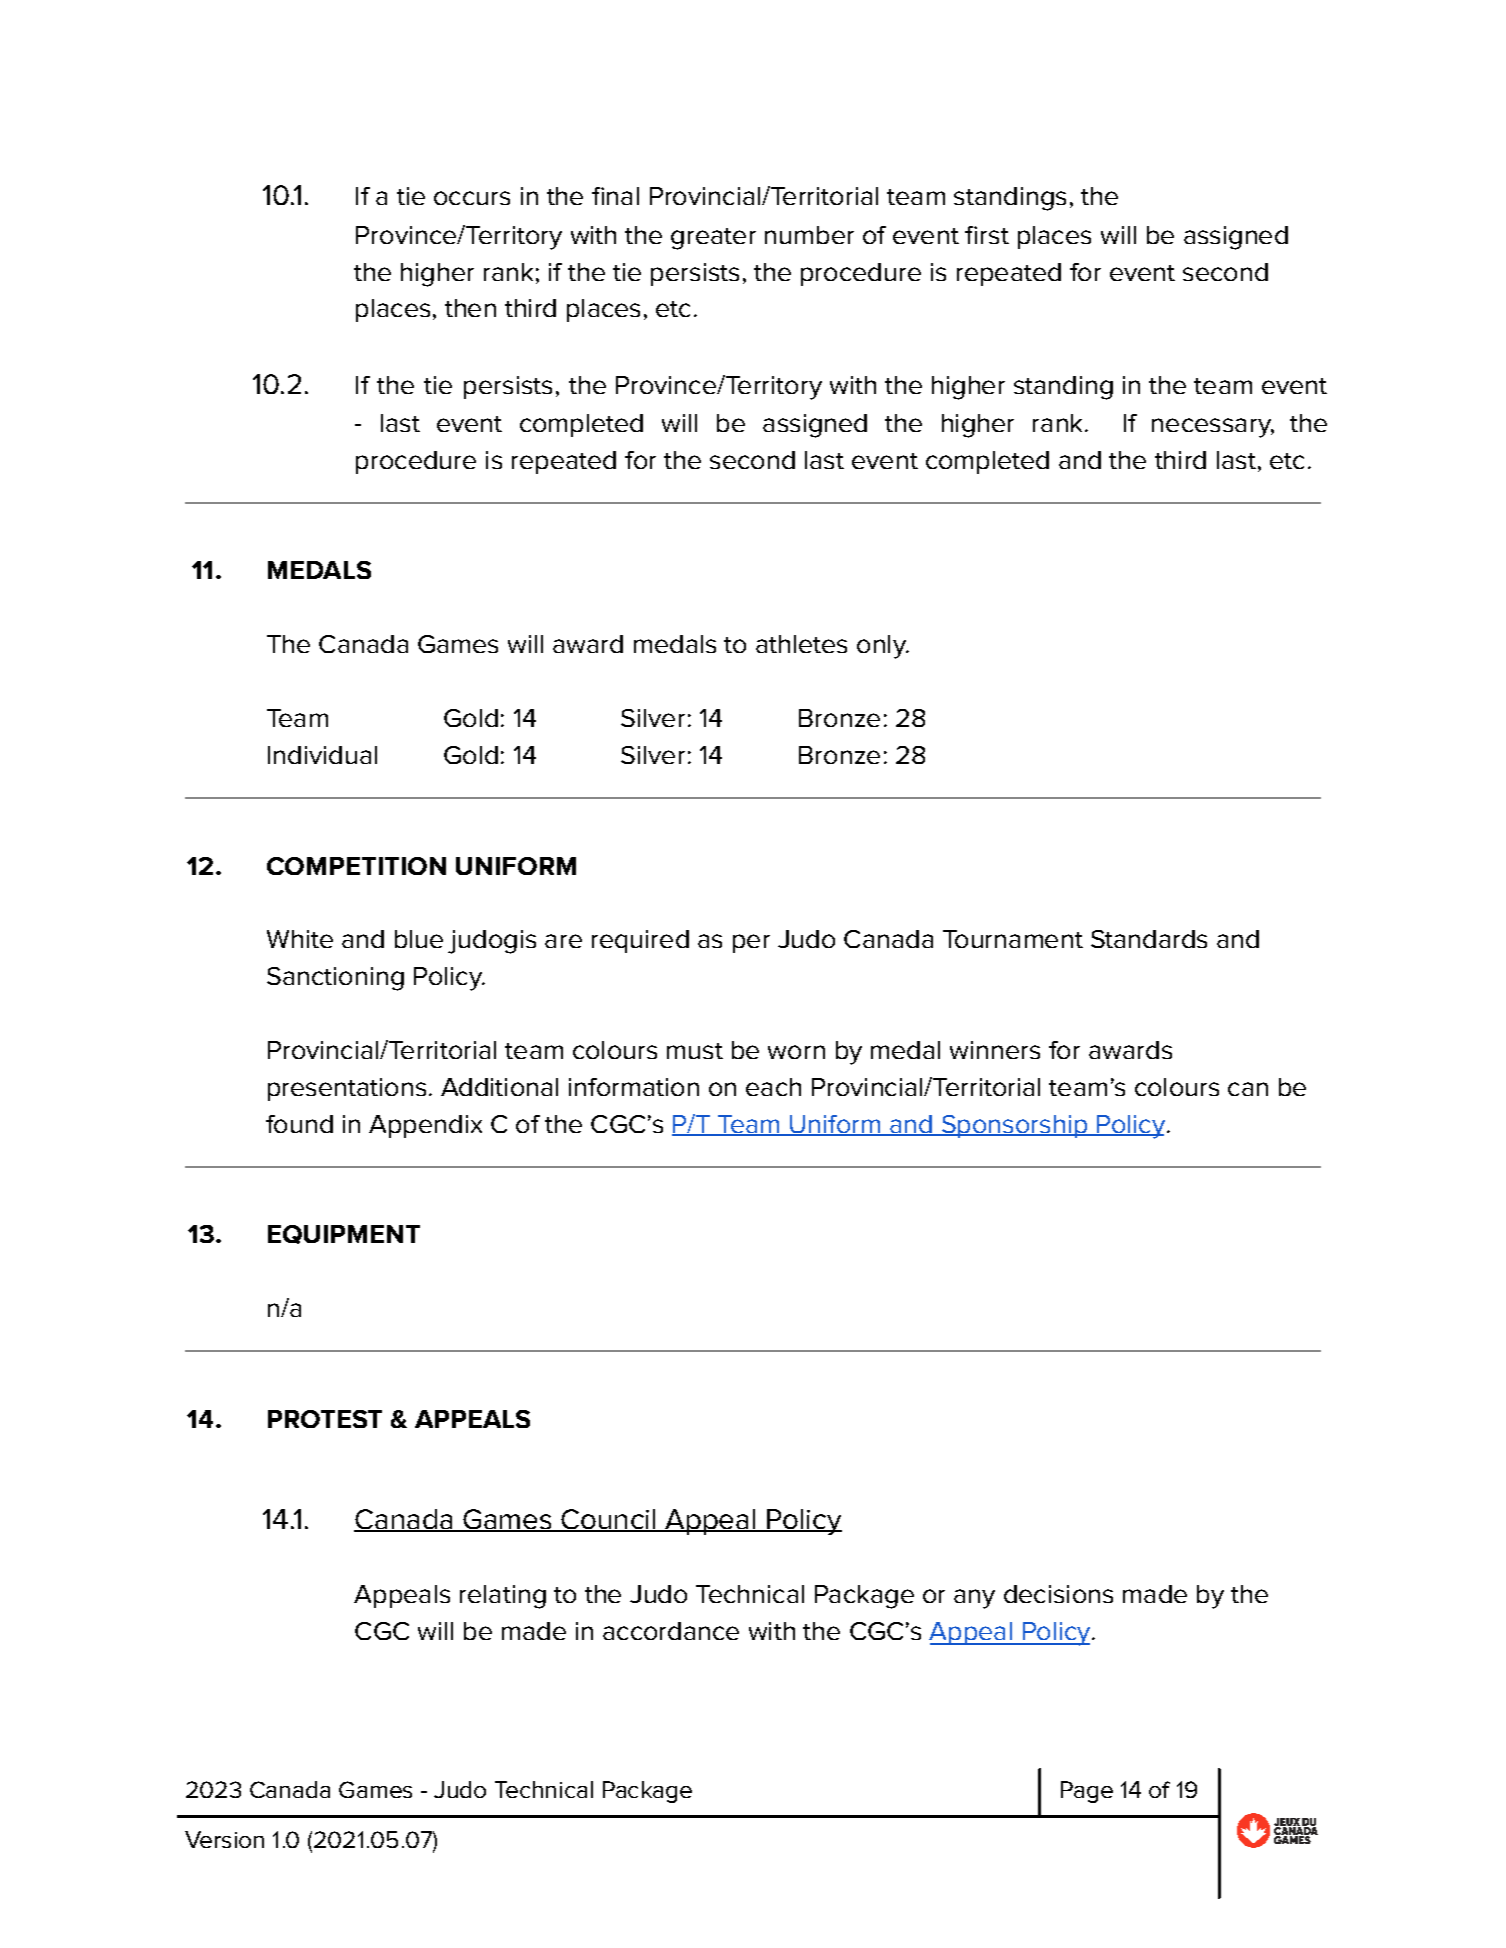 This screenshot has width=1506, height=1948. What do you see at coordinates (801, 644) in the screenshot?
I see `athletes` at bounding box center [801, 644].
